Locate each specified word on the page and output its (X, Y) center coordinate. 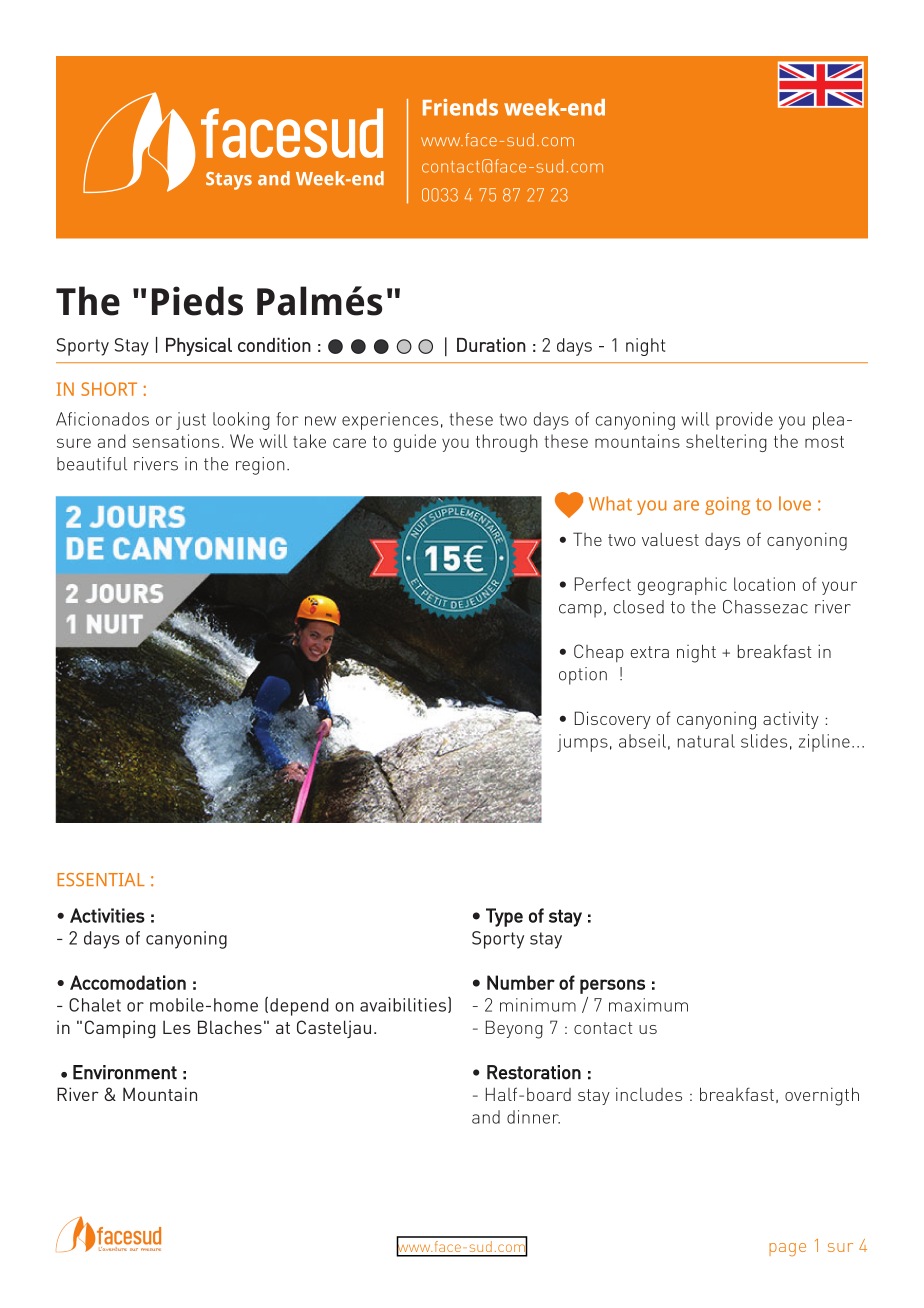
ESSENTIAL (101, 880)
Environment (125, 1072)
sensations (176, 441)
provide (744, 421)
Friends (460, 107)
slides (764, 741)
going (727, 506)
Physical (199, 346)
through (506, 443)
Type (504, 917)
